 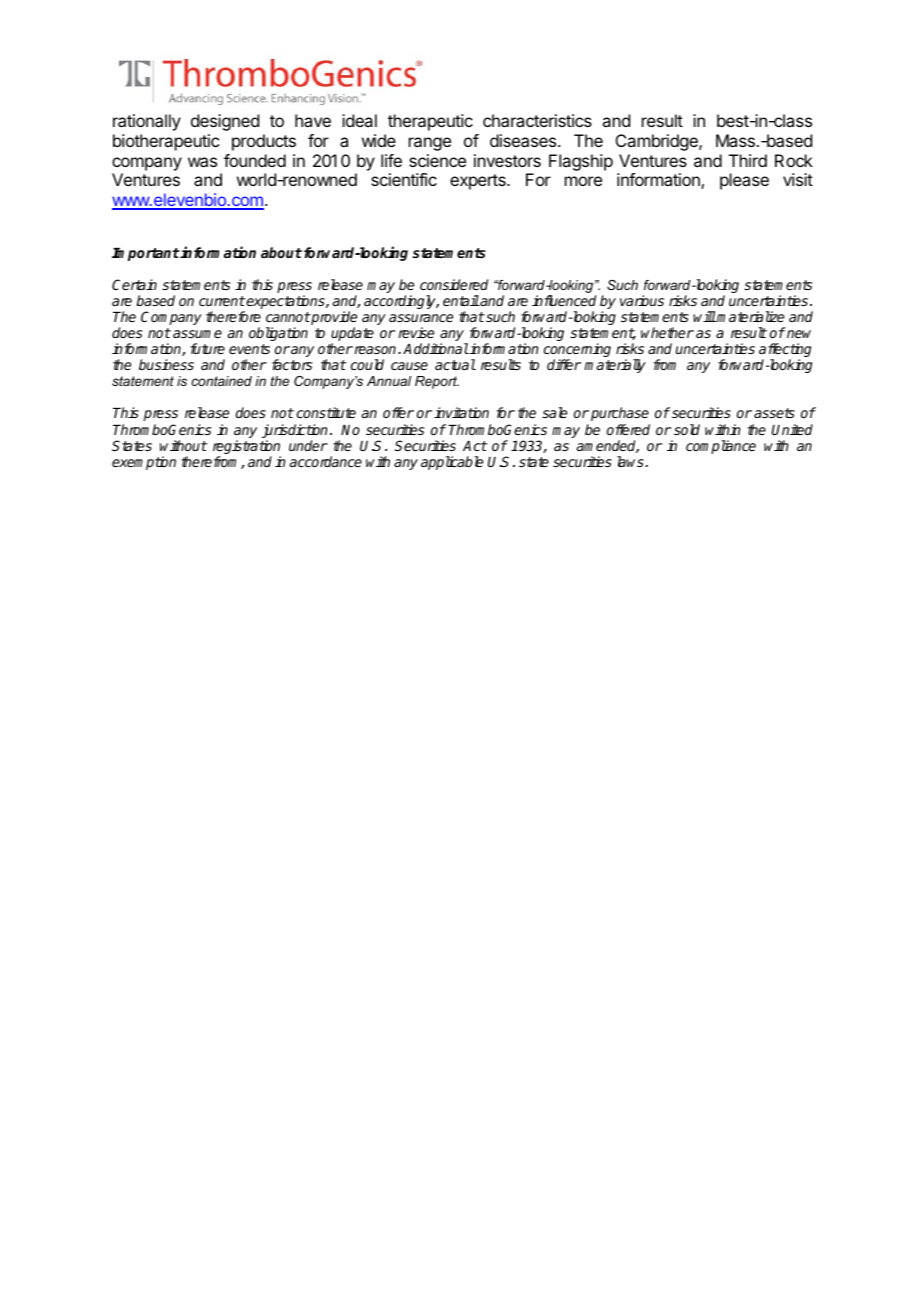 I want to click on applicable, so click(x=452, y=463).
